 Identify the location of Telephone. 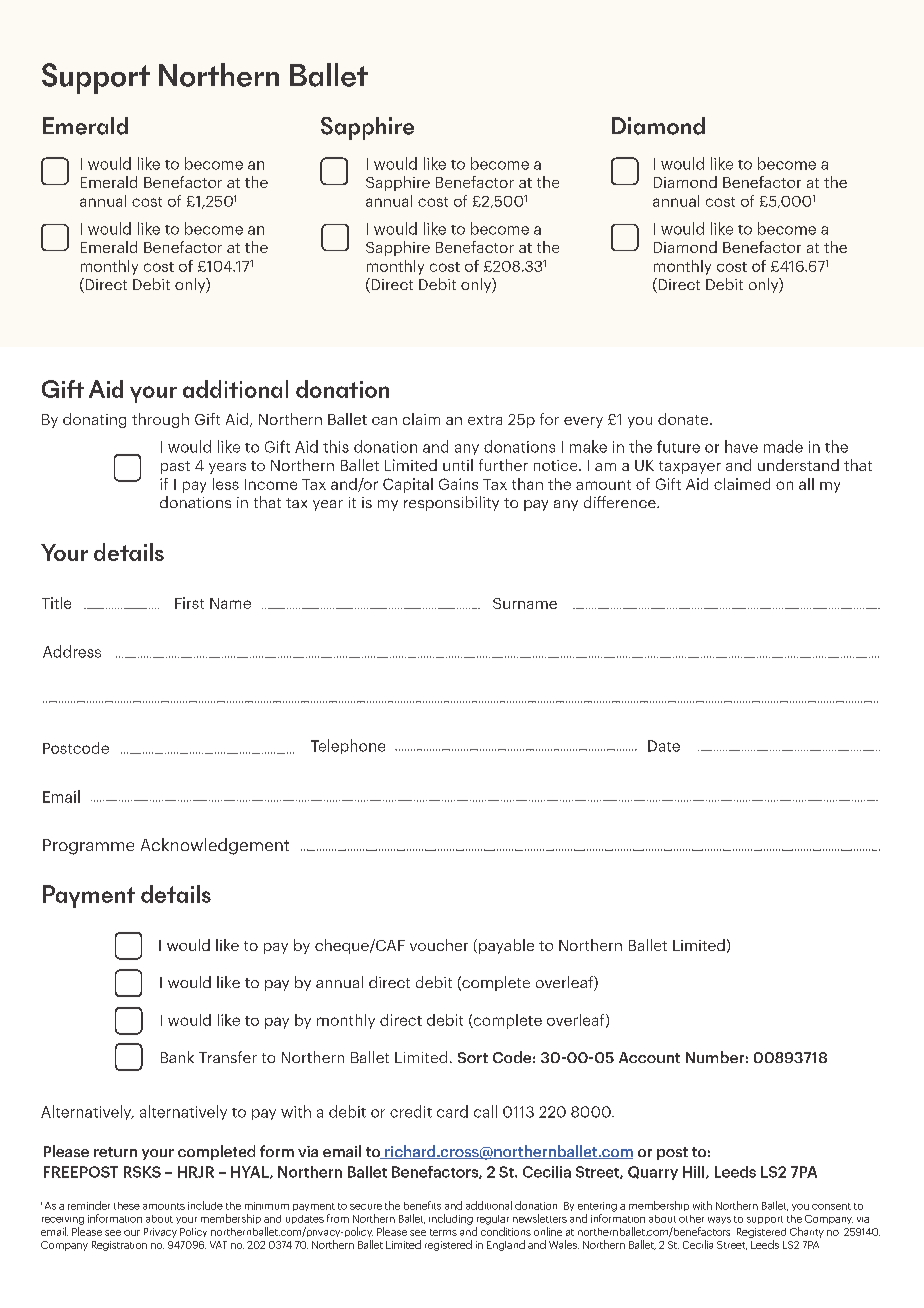
(348, 746).
